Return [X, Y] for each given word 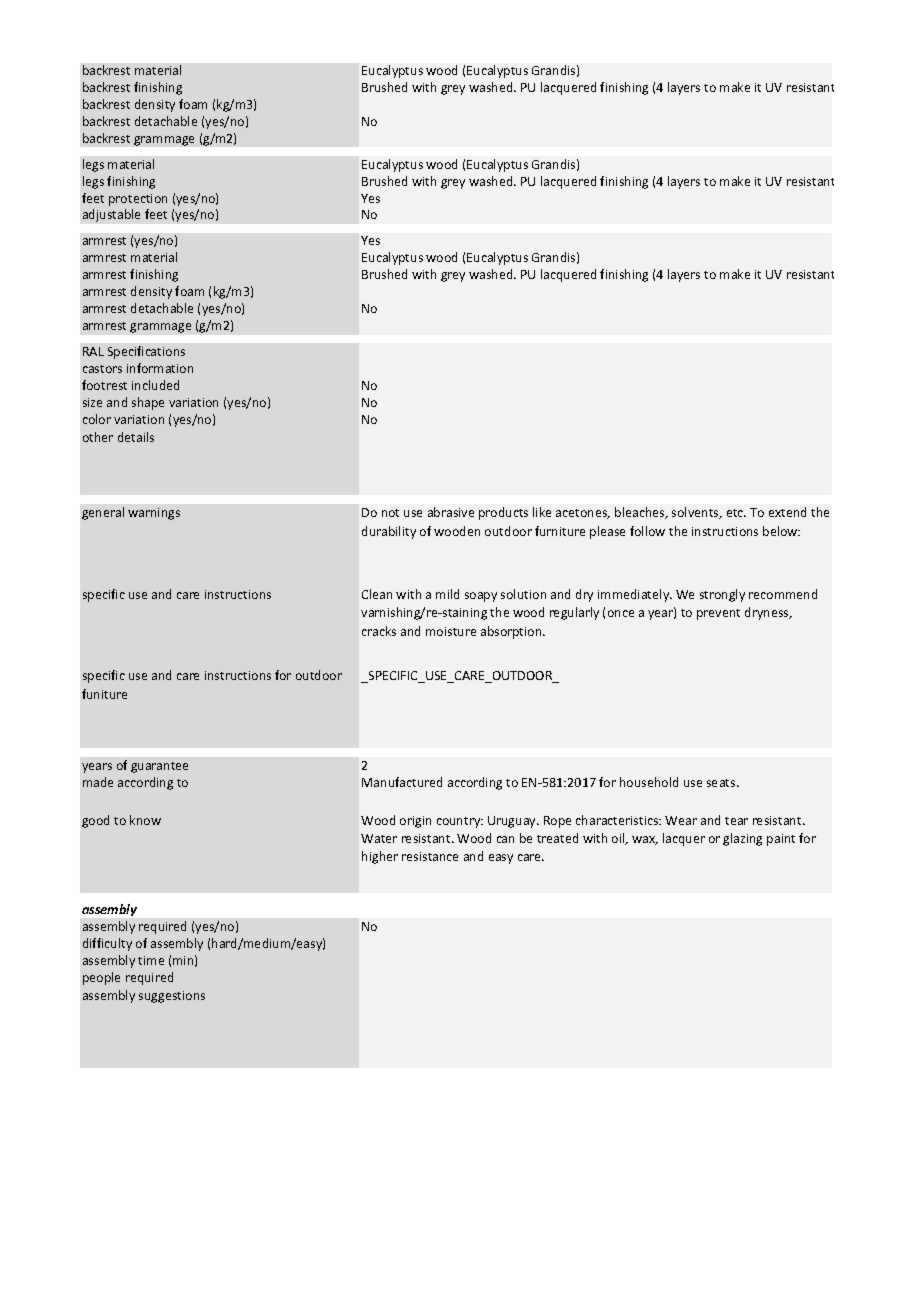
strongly [722, 595]
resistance [430, 856]
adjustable [111, 215]
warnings [154, 514]
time [151, 960]
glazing [742, 839]
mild [447, 594]
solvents [696, 513]
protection [138, 200]
